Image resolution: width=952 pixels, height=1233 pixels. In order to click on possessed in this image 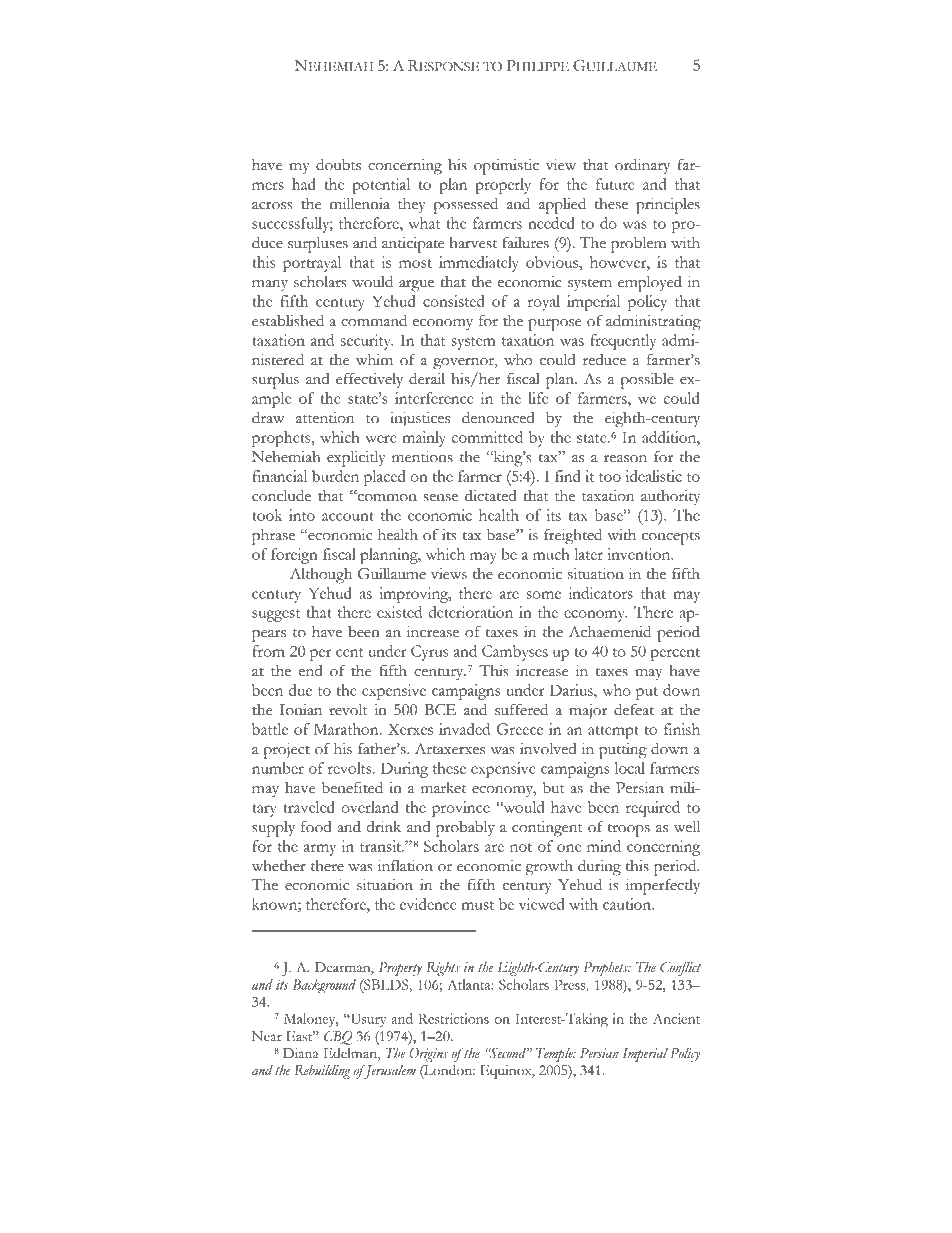, I will do `click(465, 206)`.
